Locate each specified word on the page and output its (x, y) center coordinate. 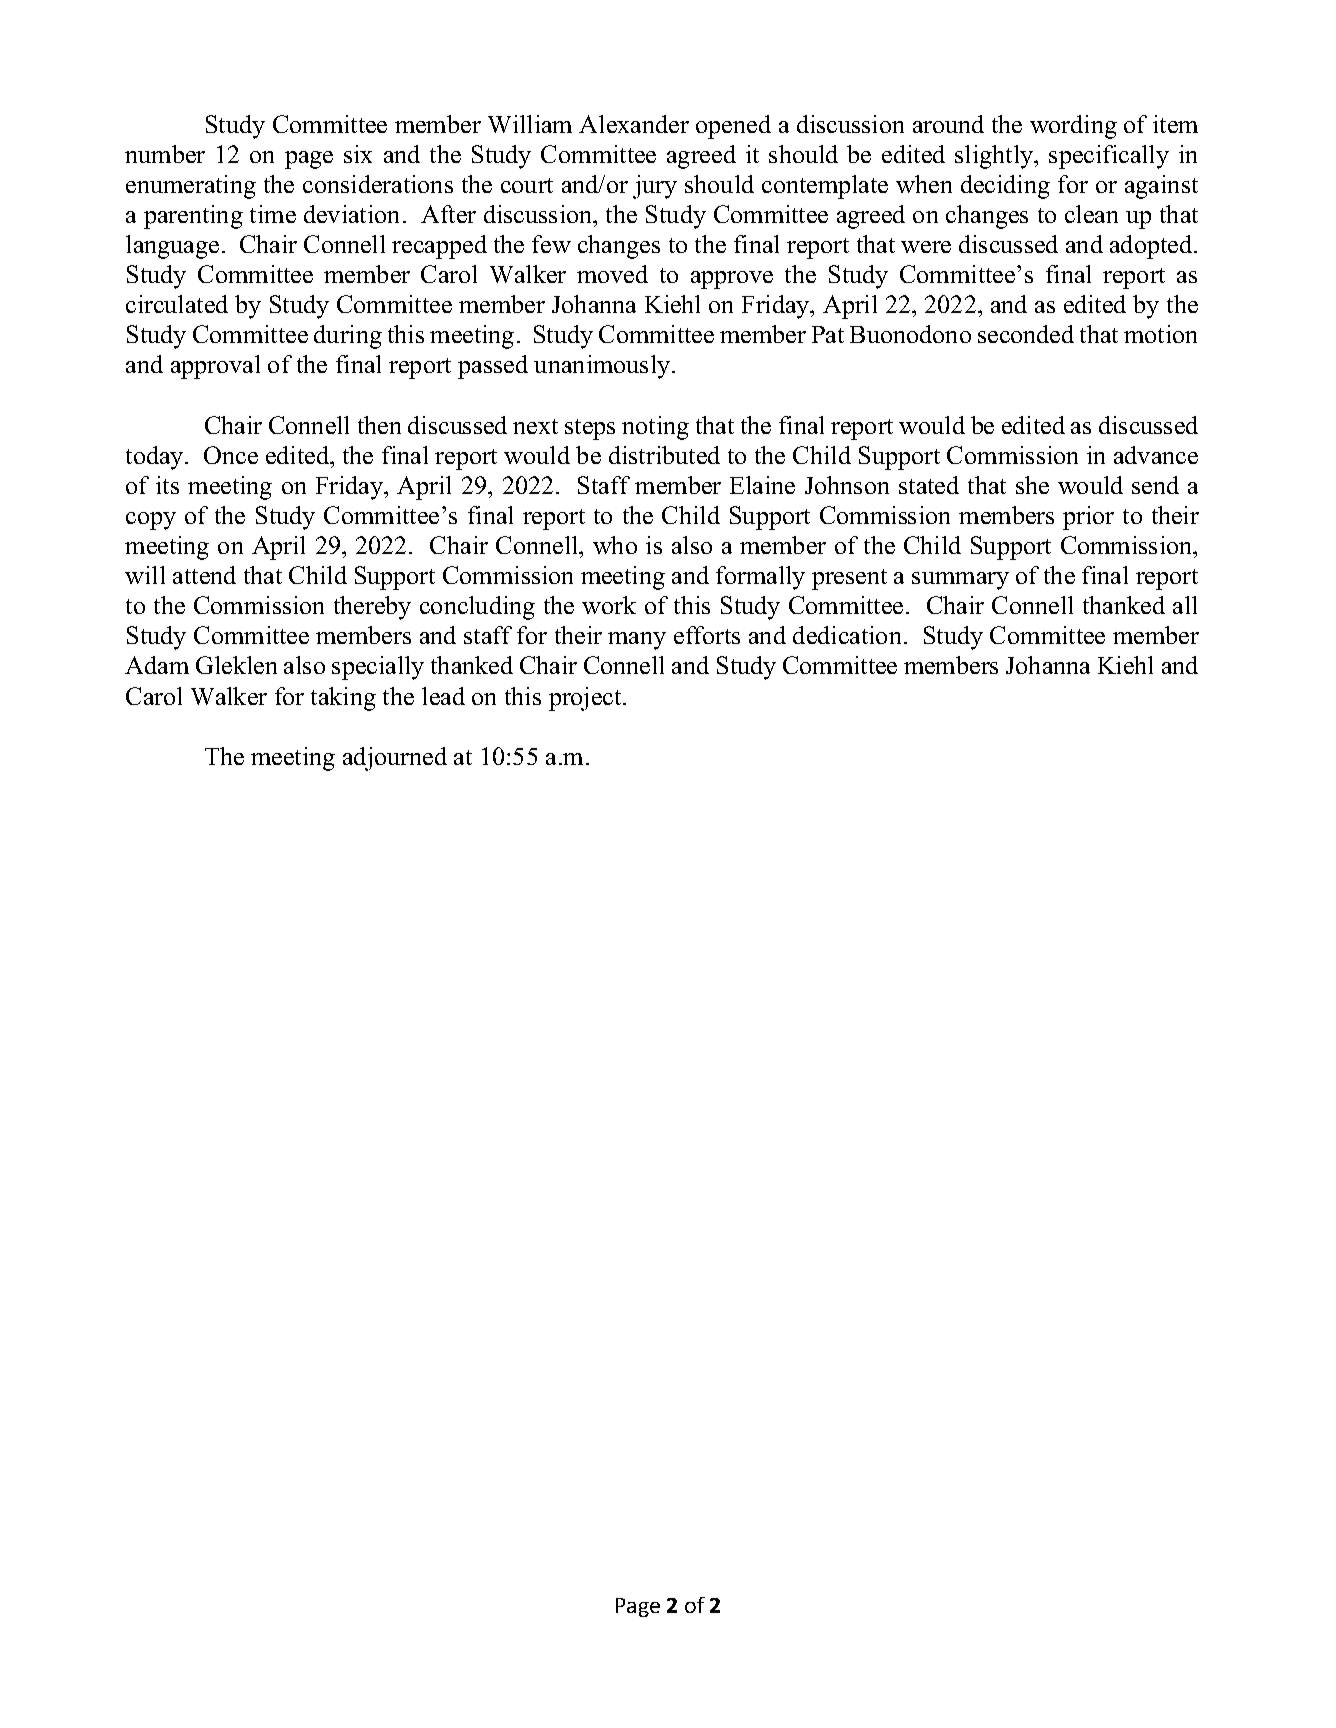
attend (204, 575)
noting (655, 428)
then (379, 425)
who (615, 545)
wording (1073, 127)
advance (1156, 455)
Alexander (634, 124)
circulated (177, 304)
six (358, 154)
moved (612, 274)
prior (1088, 518)
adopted (1152, 247)
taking (343, 699)
